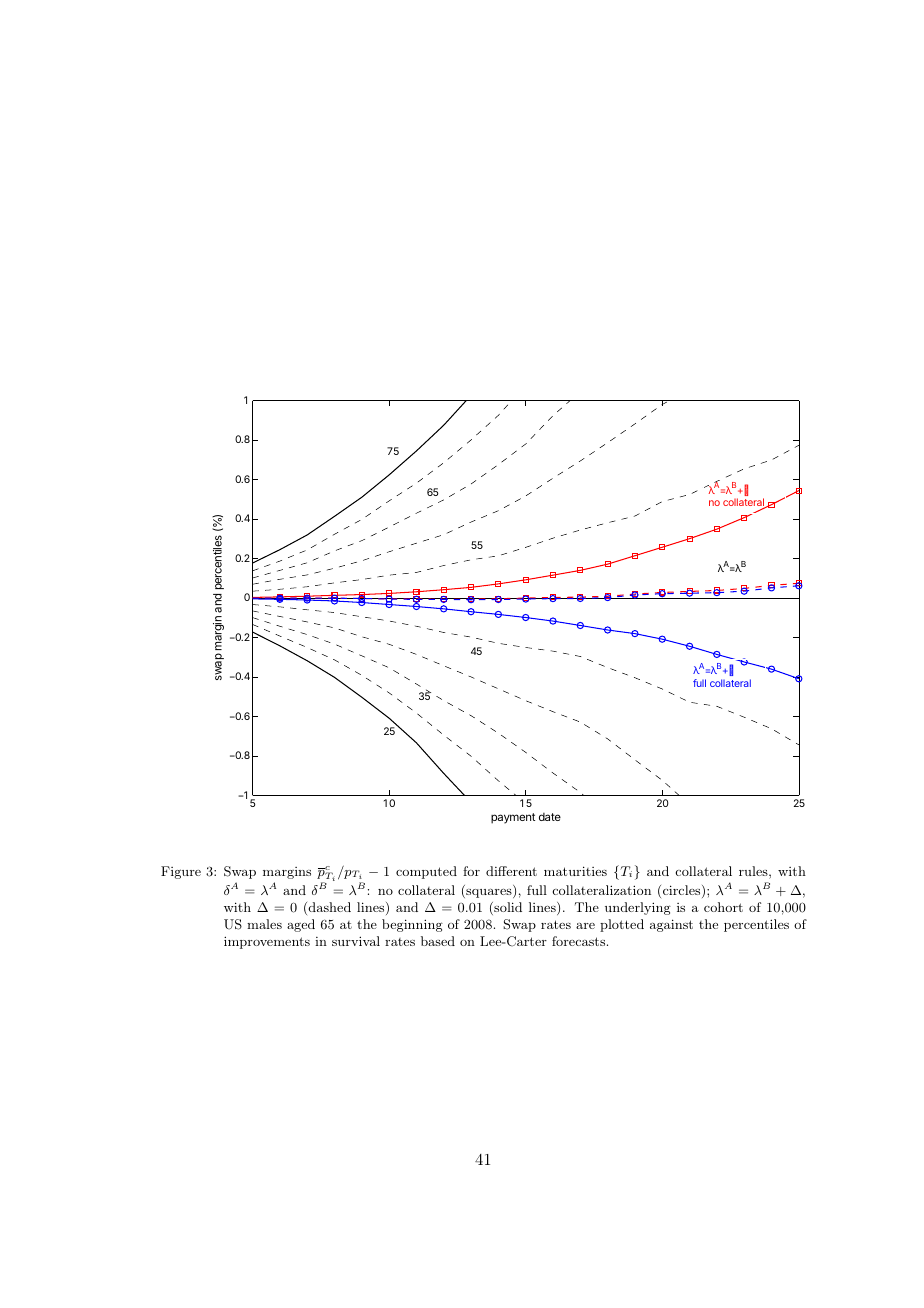 Image resolution: width=924 pixels, height=1308 pixels. What do you see at coordinates (683, 891) in the document?
I see `circles` at bounding box center [683, 891].
